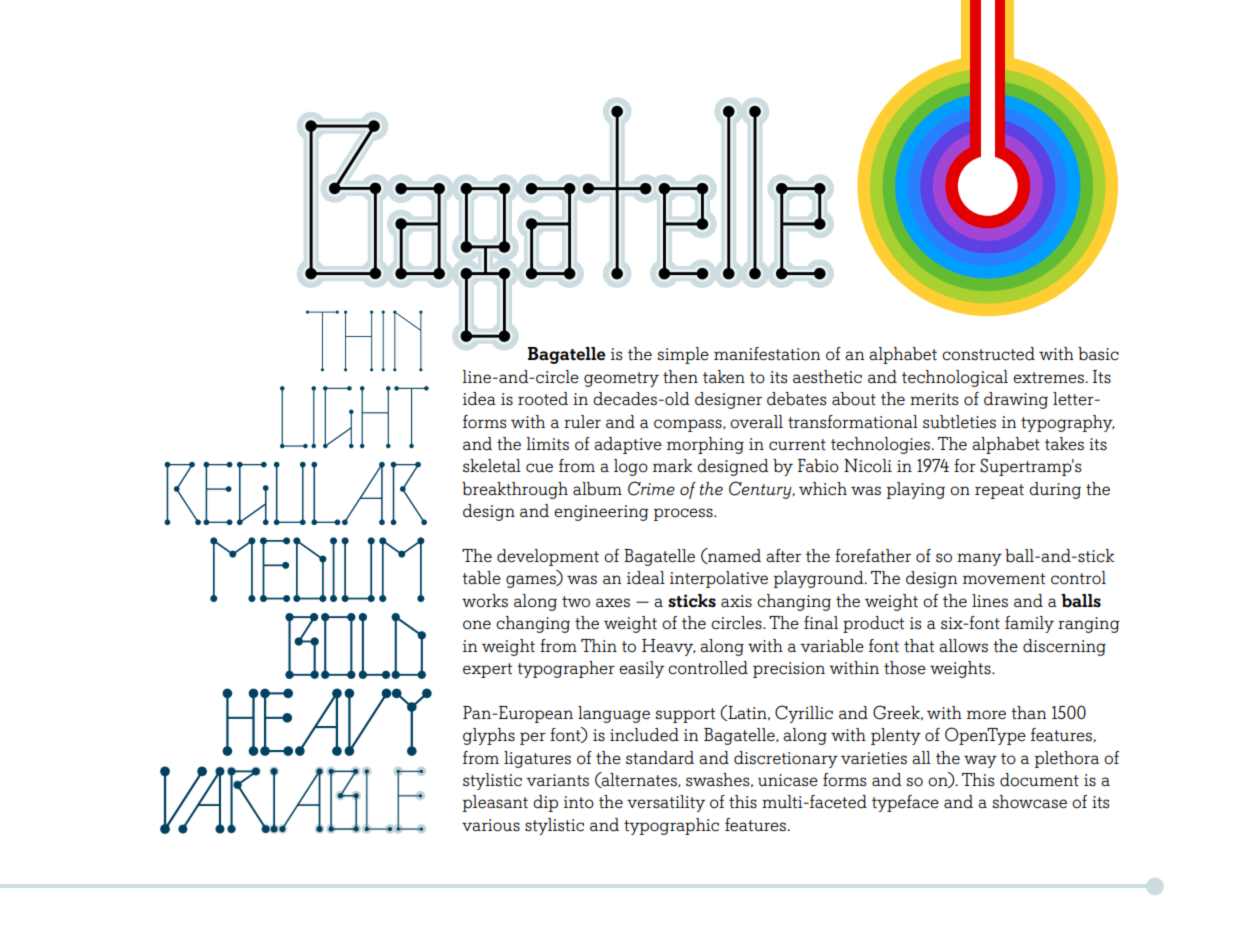 The image size is (1233, 952). Describe the element at coordinates (481, 578) in the screenshot. I see `table` at that location.
